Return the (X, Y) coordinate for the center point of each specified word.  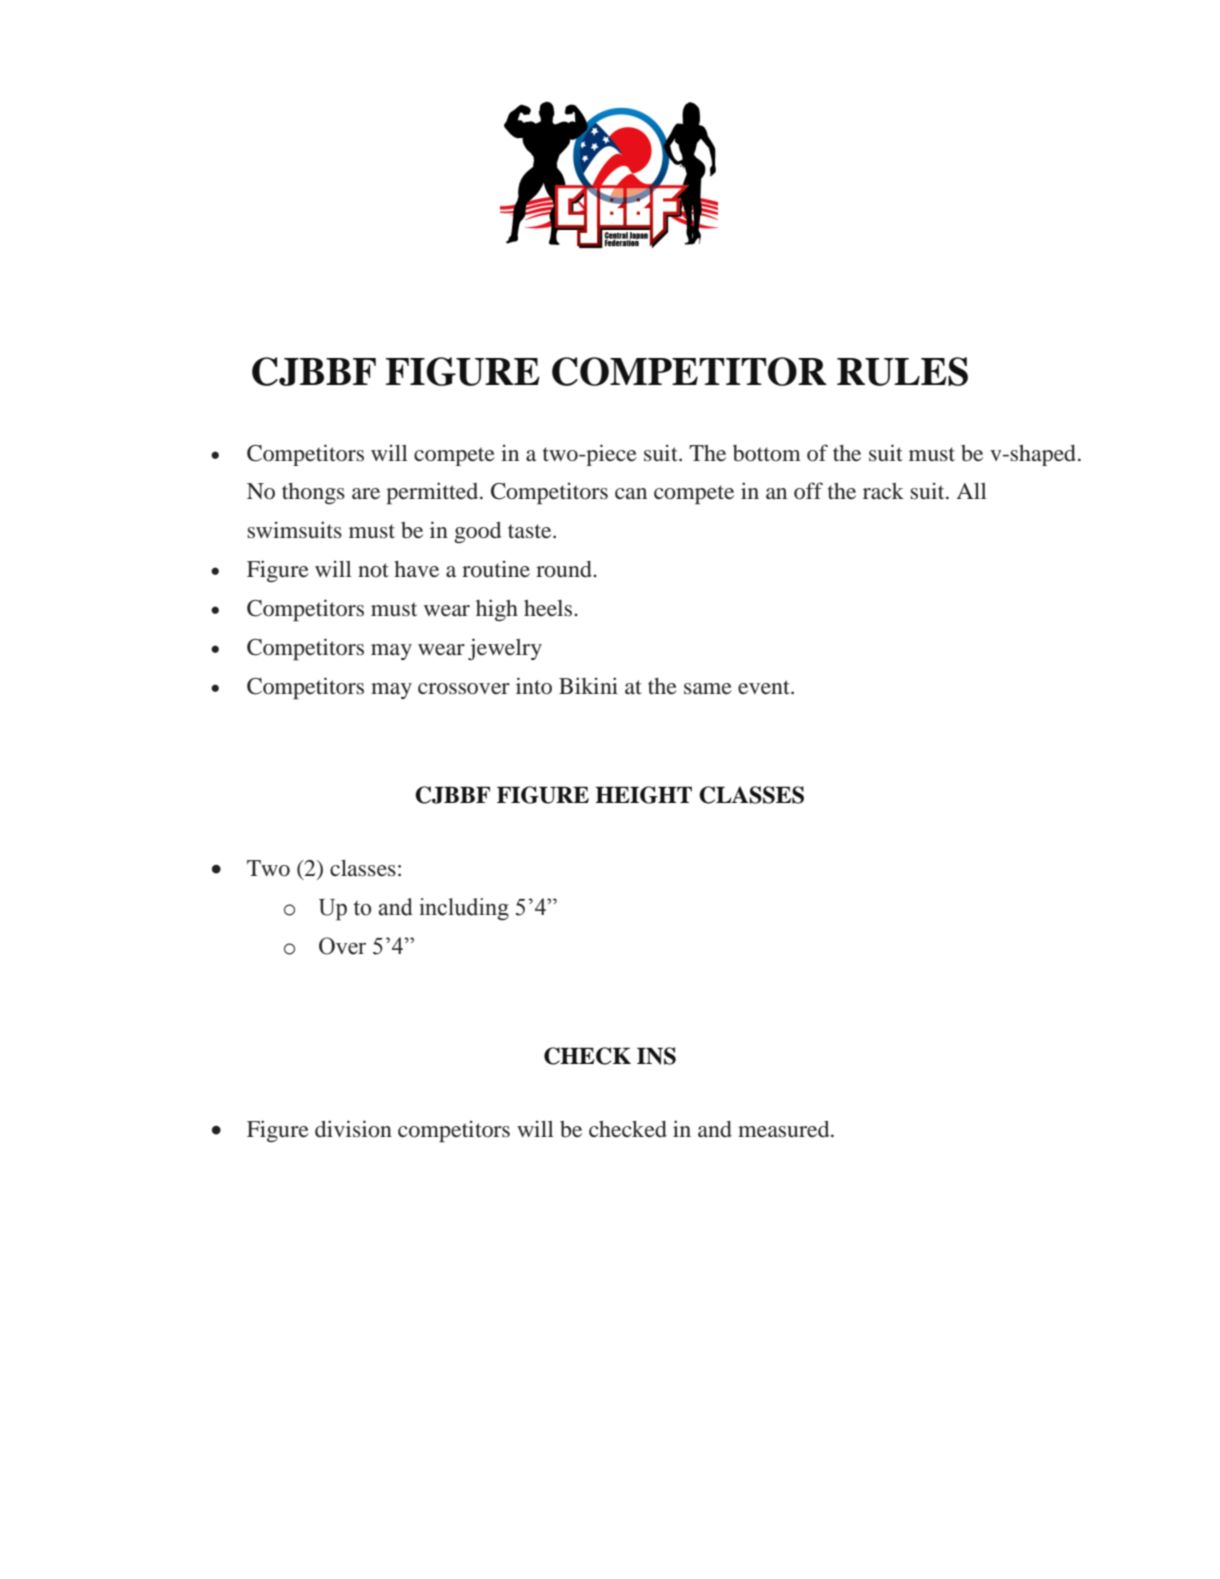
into (534, 686)
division (353, 1129)
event (765, 687)
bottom (767, 453)
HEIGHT (643, 795)
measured (785, 1129)
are (366, 493)
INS (656, 1056)
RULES (902, 371)
